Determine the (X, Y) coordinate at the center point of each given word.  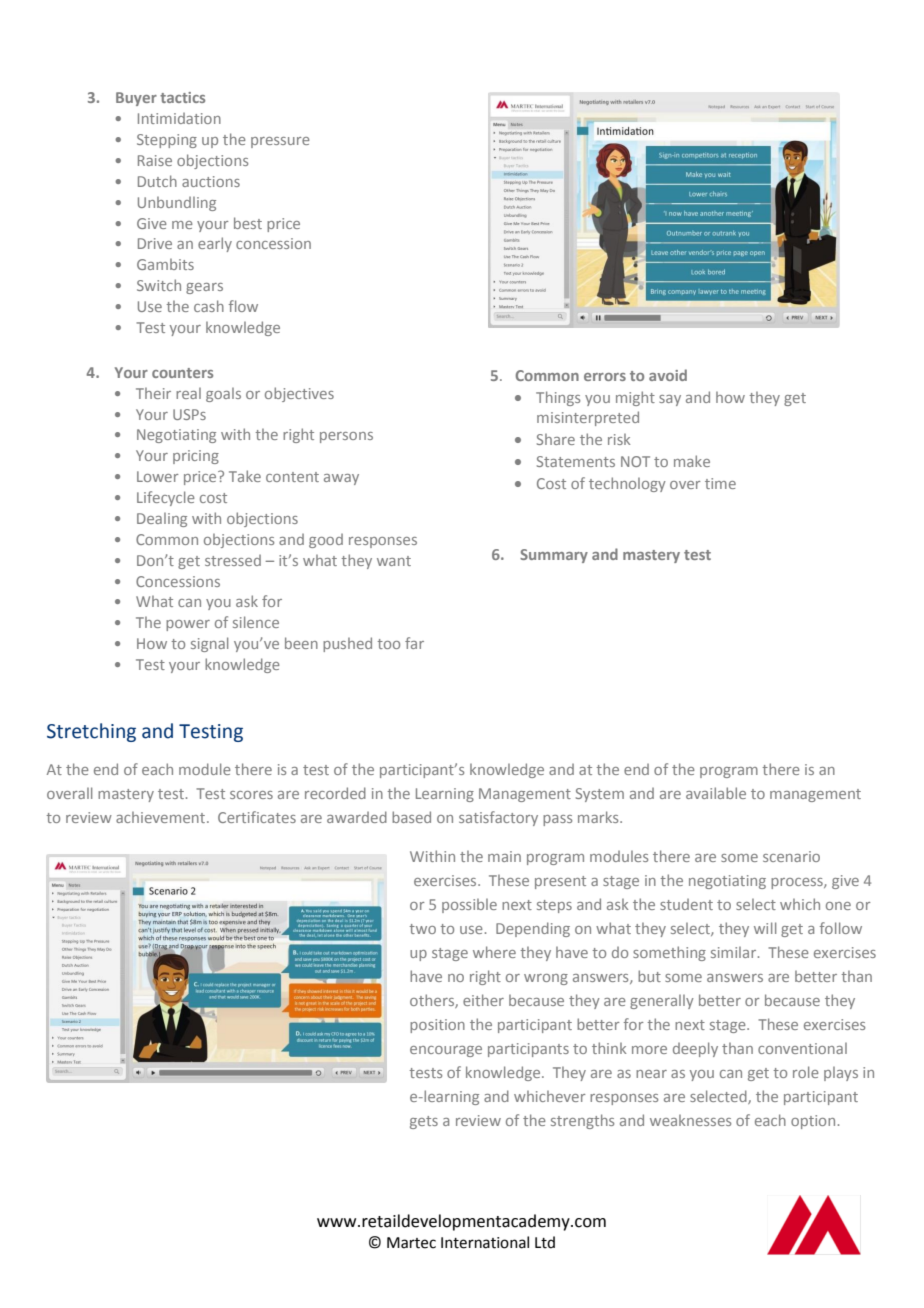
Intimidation (179, 118)
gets (424, 1122)
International (485, 1242)
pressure (280, 142)
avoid (668, 375)
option (813, 1122)
